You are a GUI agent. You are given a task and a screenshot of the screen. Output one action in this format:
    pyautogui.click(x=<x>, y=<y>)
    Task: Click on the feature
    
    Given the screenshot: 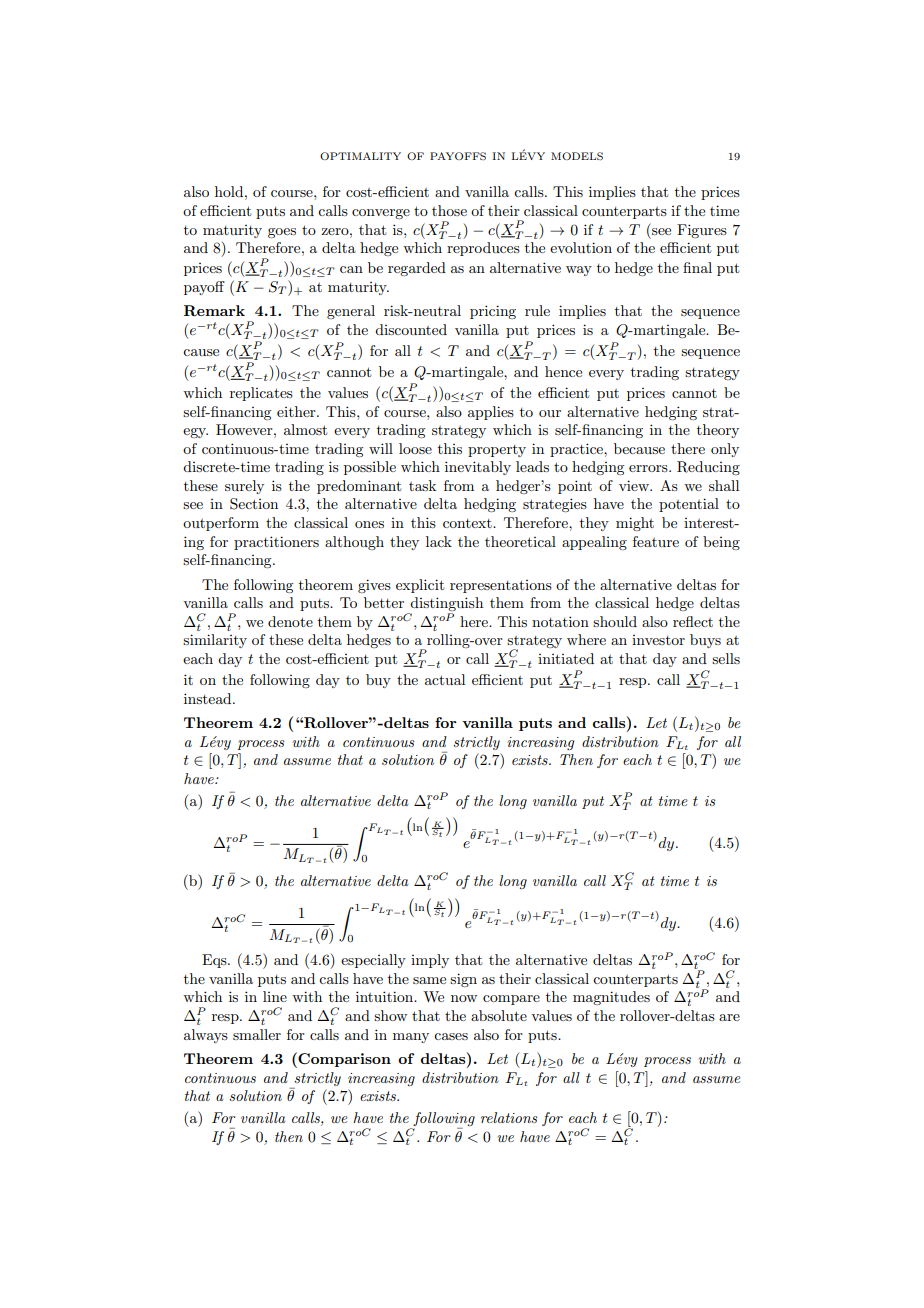 What is the action you would take?
    pyautogui.click(x=656, y=541)
